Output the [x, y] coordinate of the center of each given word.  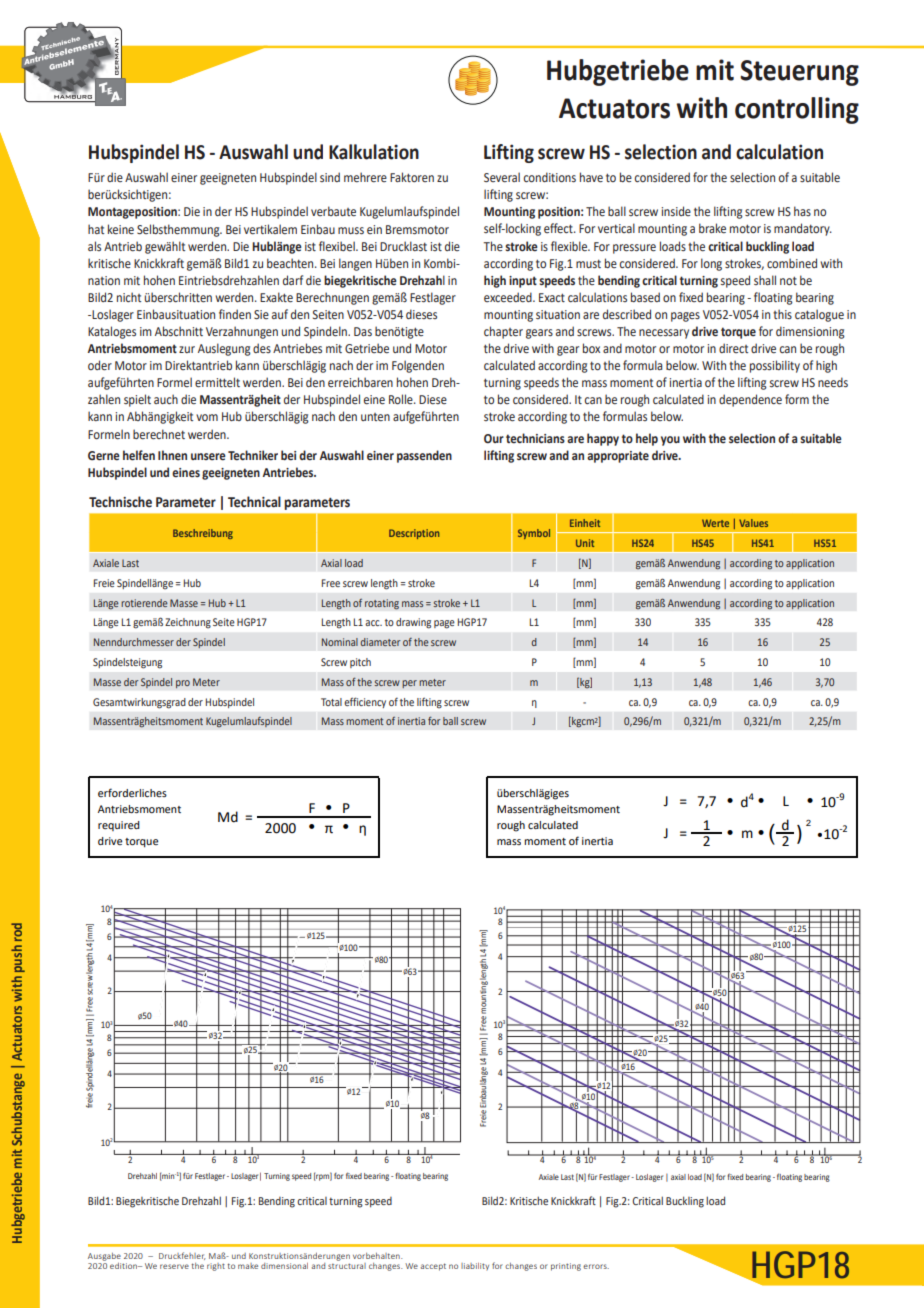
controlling [797, 110]
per [409, 684]
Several [502, 177]
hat [96, 229]
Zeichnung [188, 623]
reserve [174, 1266]
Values [753, 523]
